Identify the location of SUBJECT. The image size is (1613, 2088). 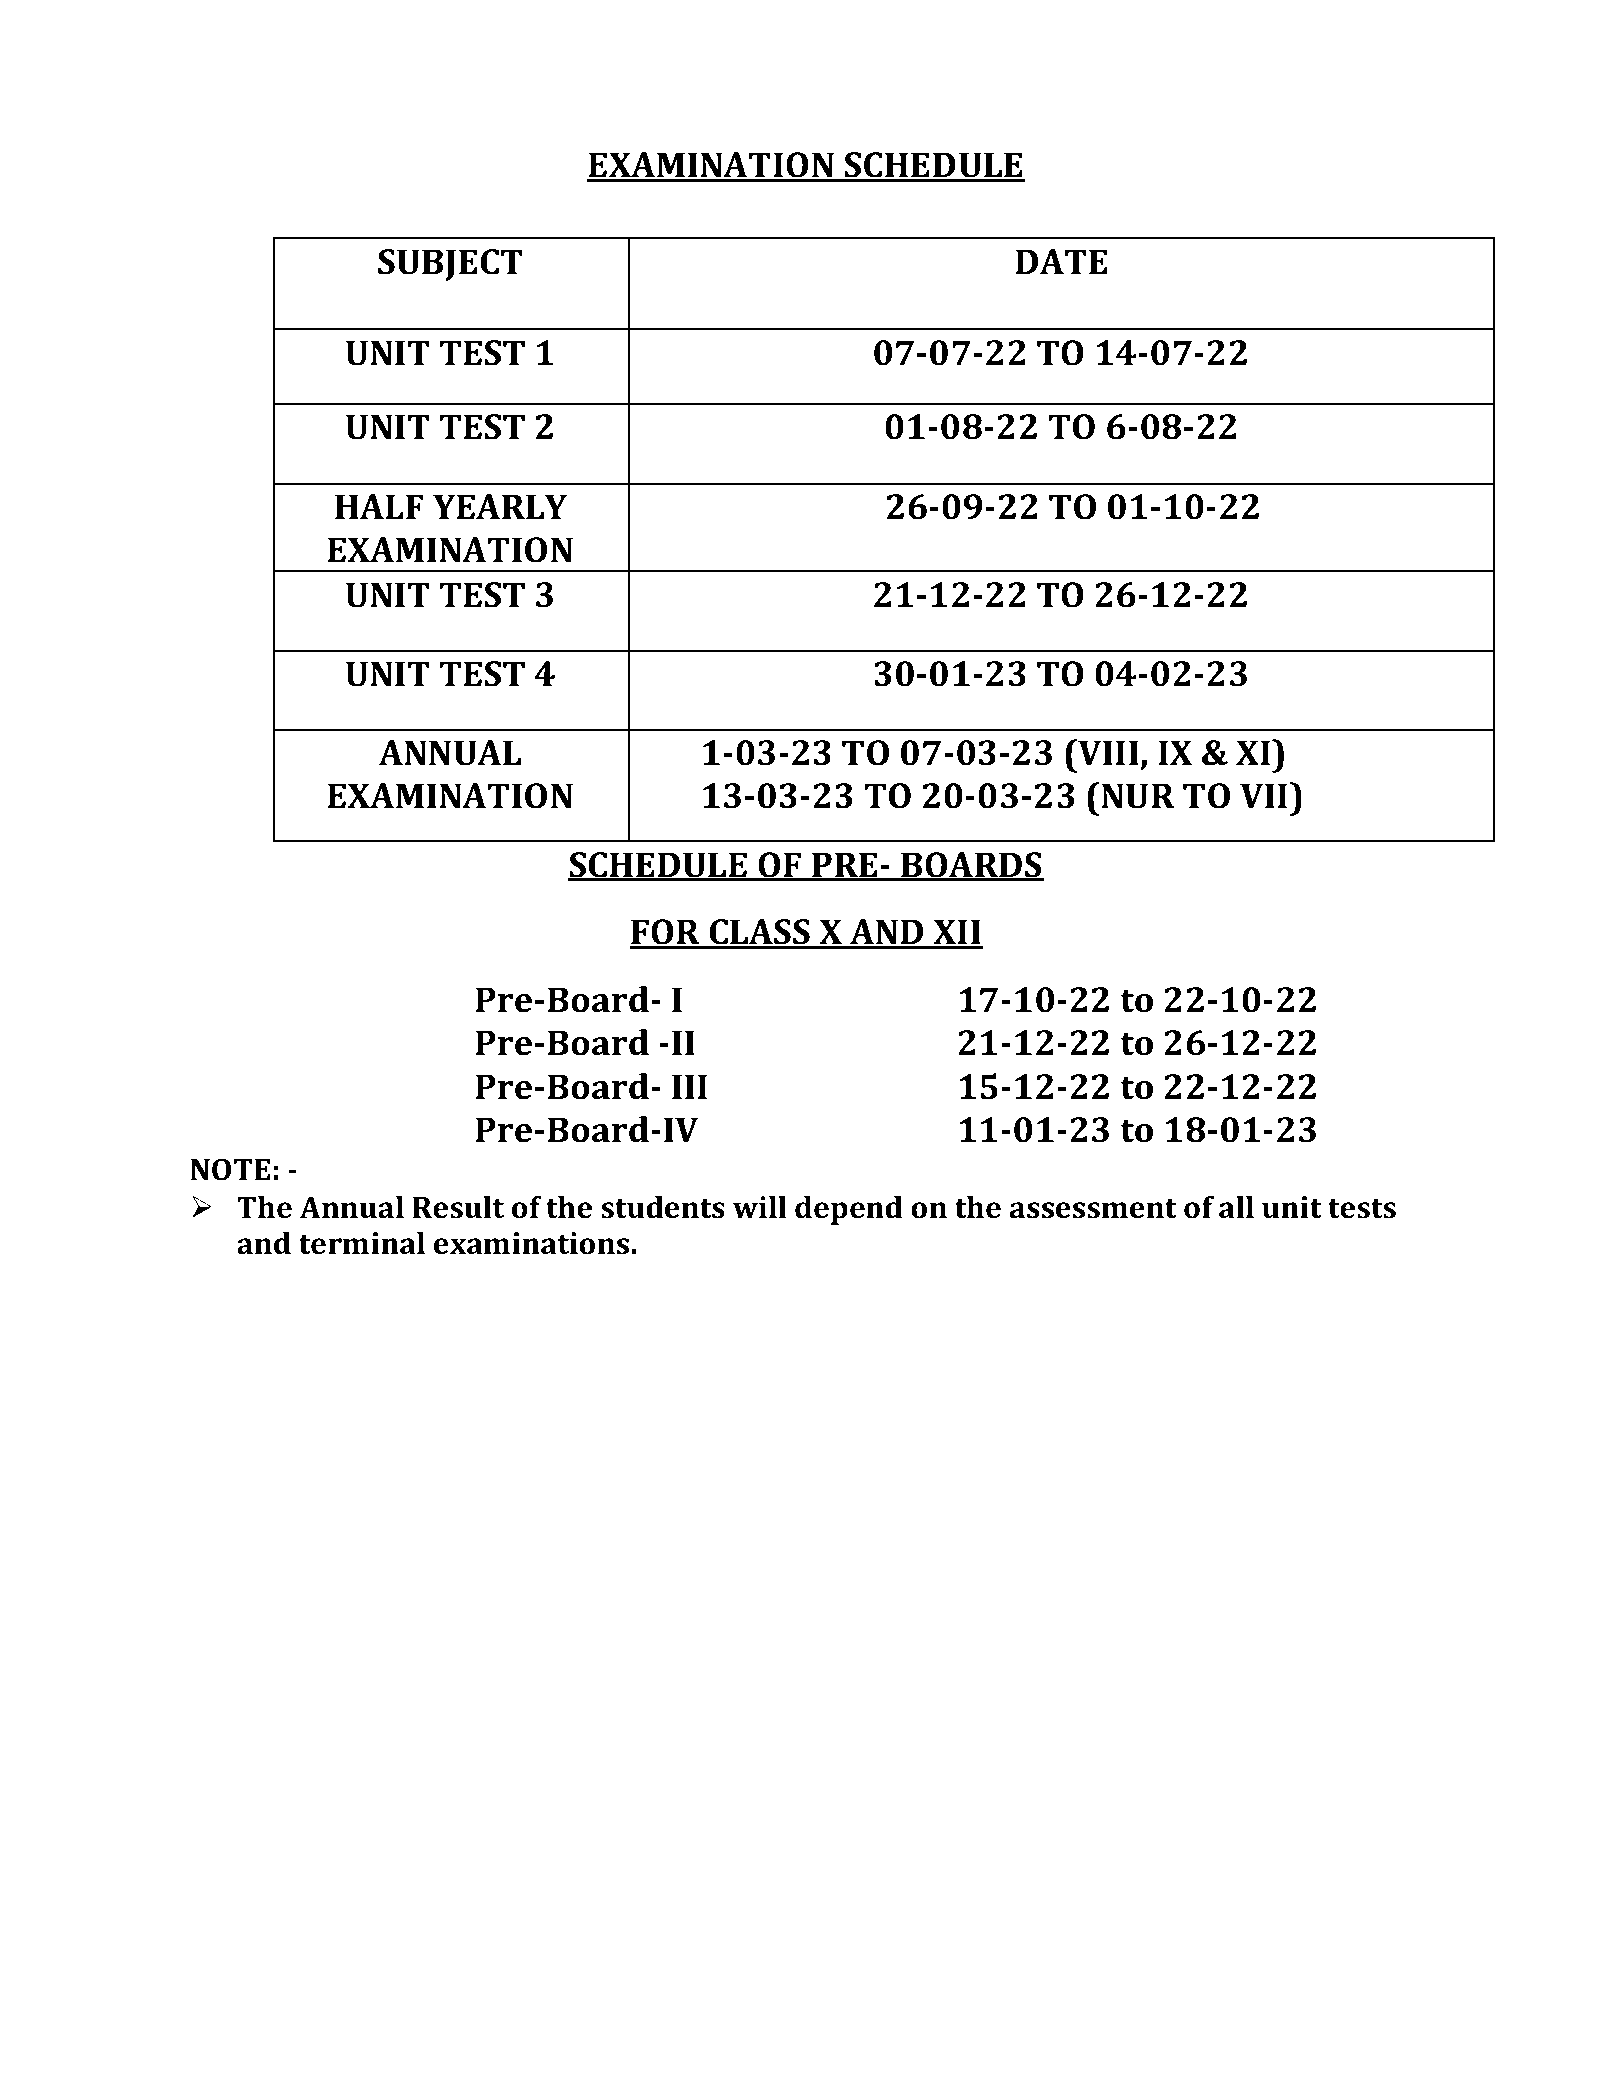
(450, 265).
